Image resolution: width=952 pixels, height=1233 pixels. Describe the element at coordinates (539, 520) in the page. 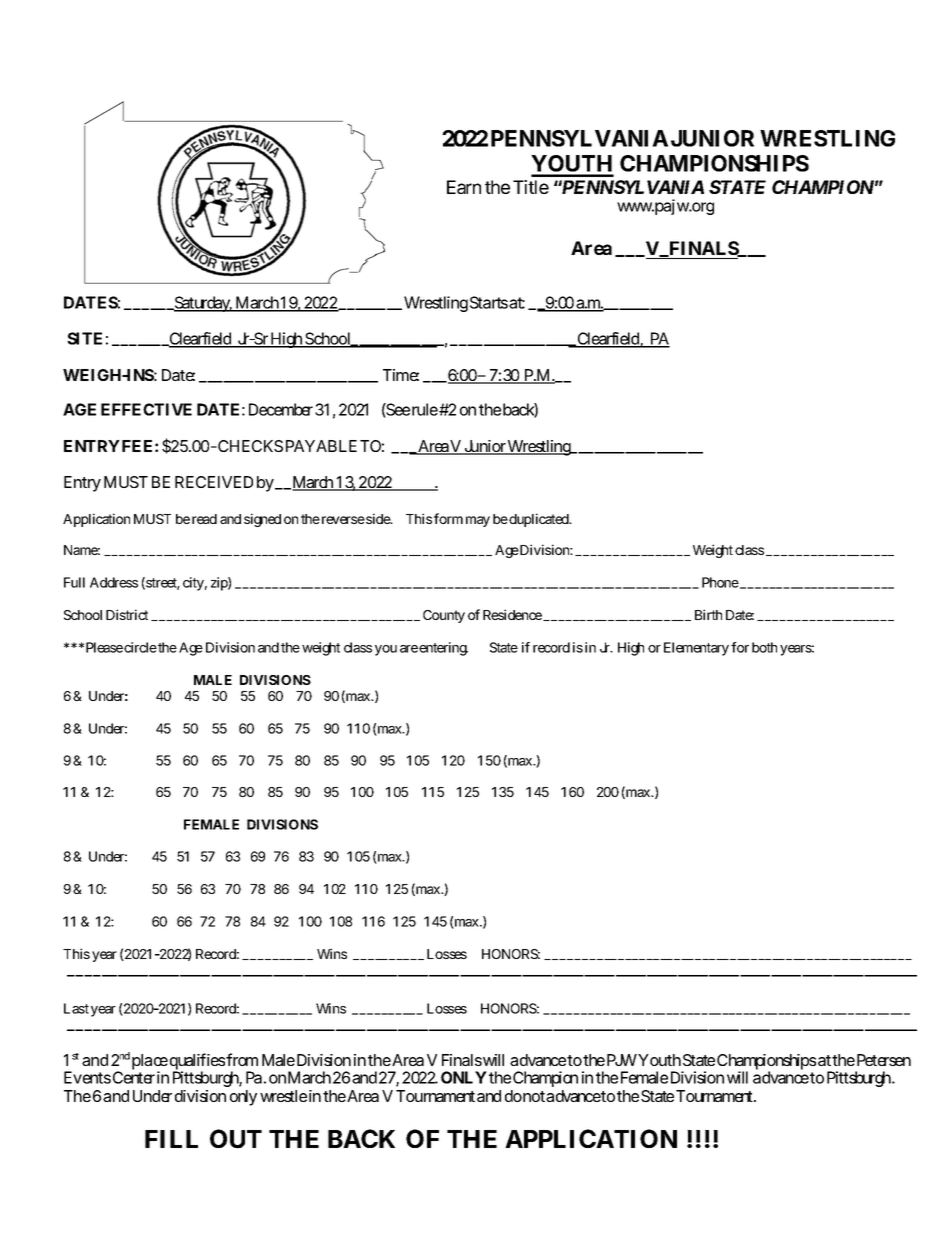

I see `duplicated` at that location.
